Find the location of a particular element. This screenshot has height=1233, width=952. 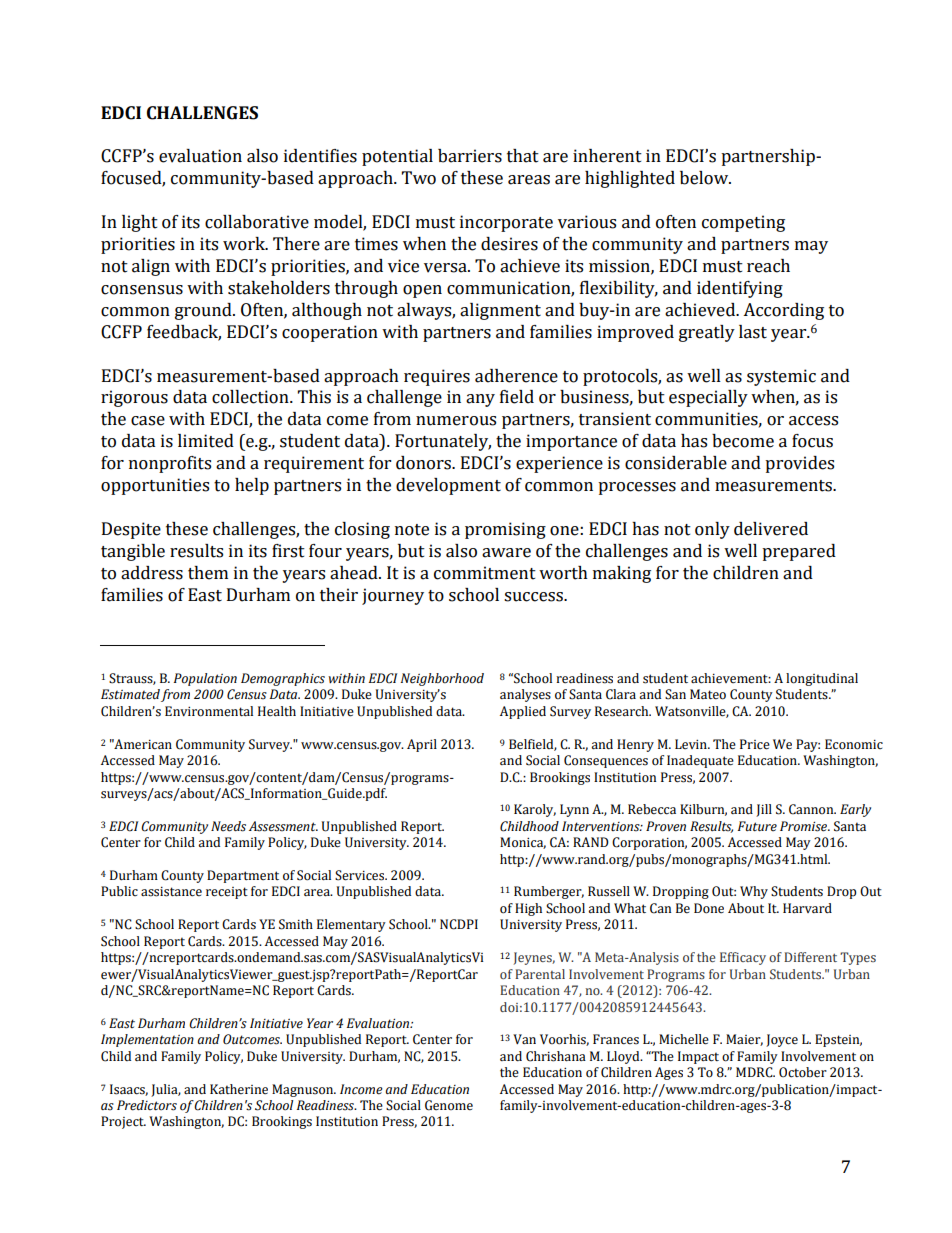

barriers is located at coordinates (470, 156).
